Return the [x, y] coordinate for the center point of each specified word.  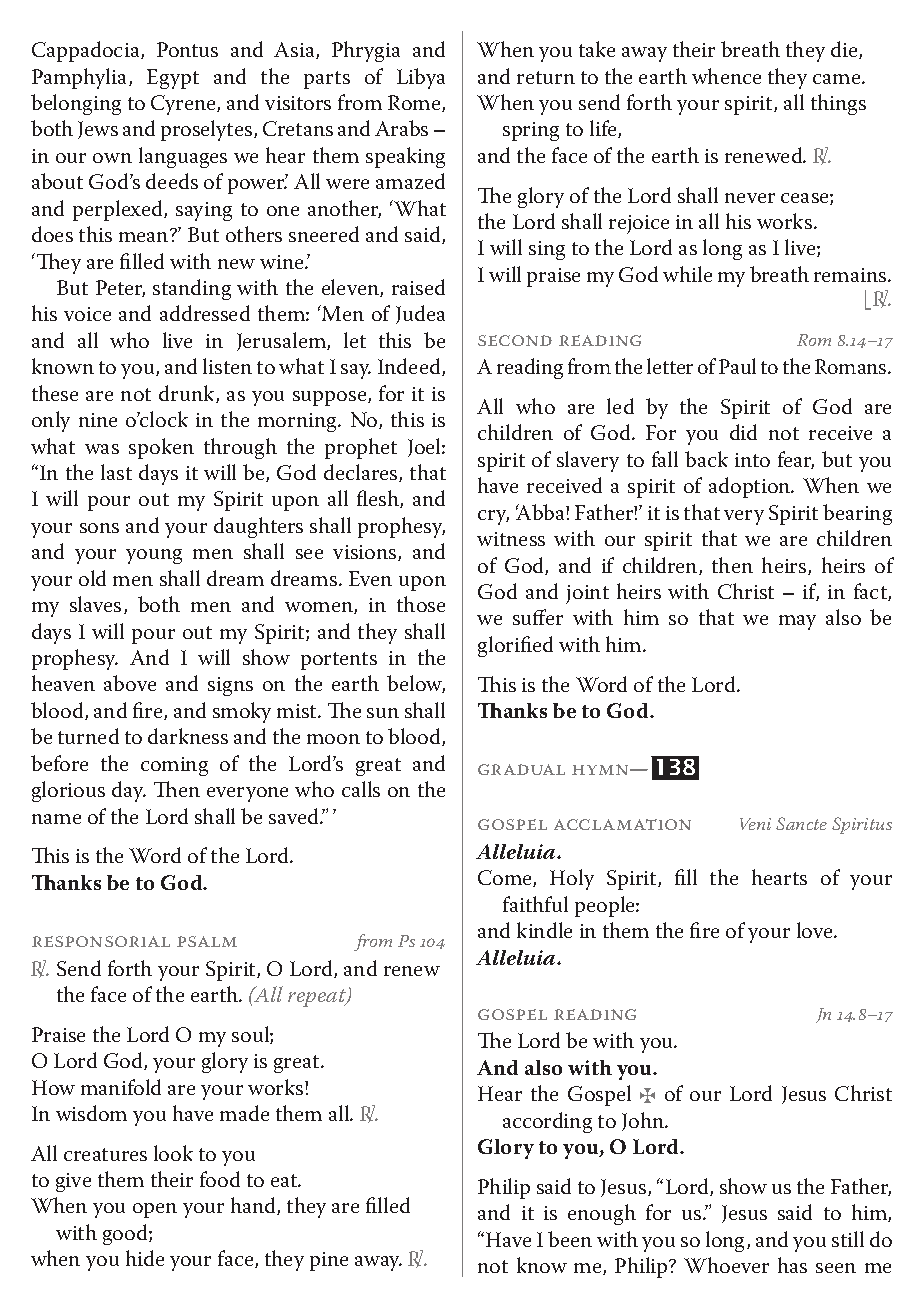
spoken [161, 448]
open [155, 1210]
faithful [535, 904]
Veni [755, 824]
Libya [421, 78]
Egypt [173, 79]
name [56, 819]
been [570, 1239]
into [752, 460]
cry [493, 517]
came [838, 79]
